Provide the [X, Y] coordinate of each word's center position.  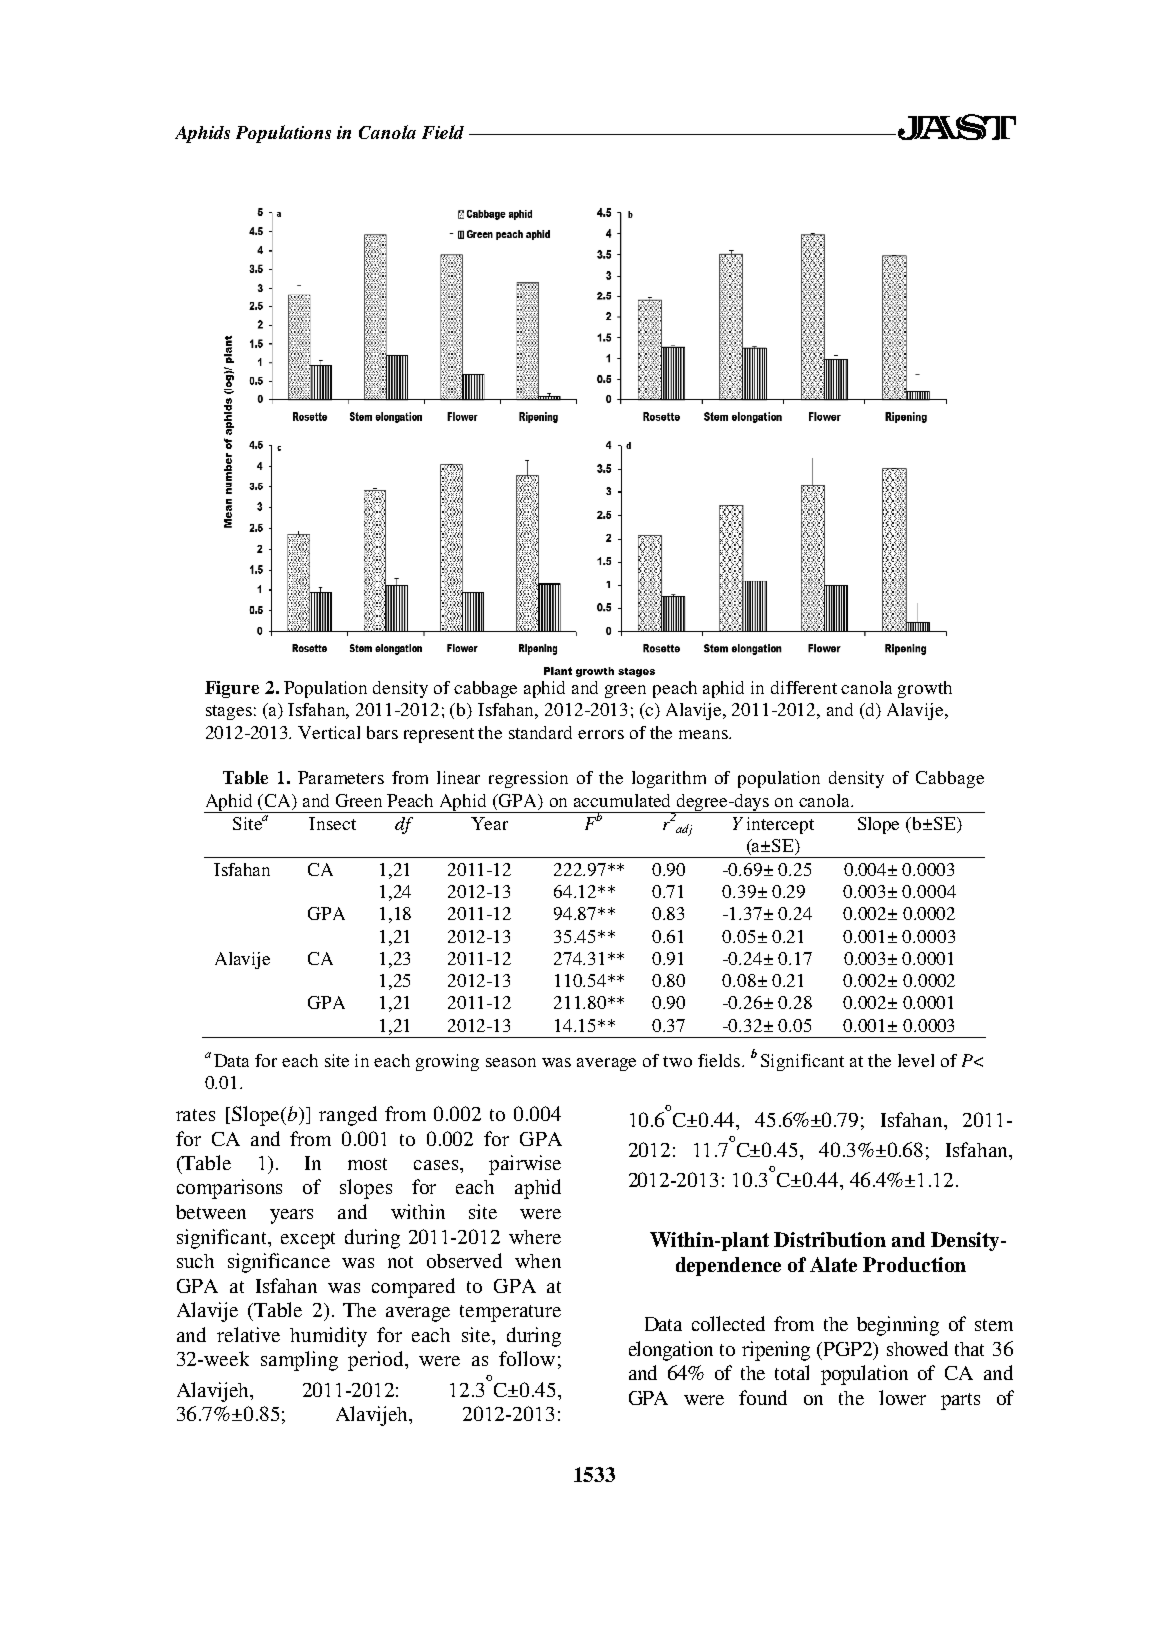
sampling [299, 1361]
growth [925, 689]
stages [229, 712]
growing [447, 1062]
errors [601, 734]
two [677, 1061]
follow [527, 1358]
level [916, 1060]
